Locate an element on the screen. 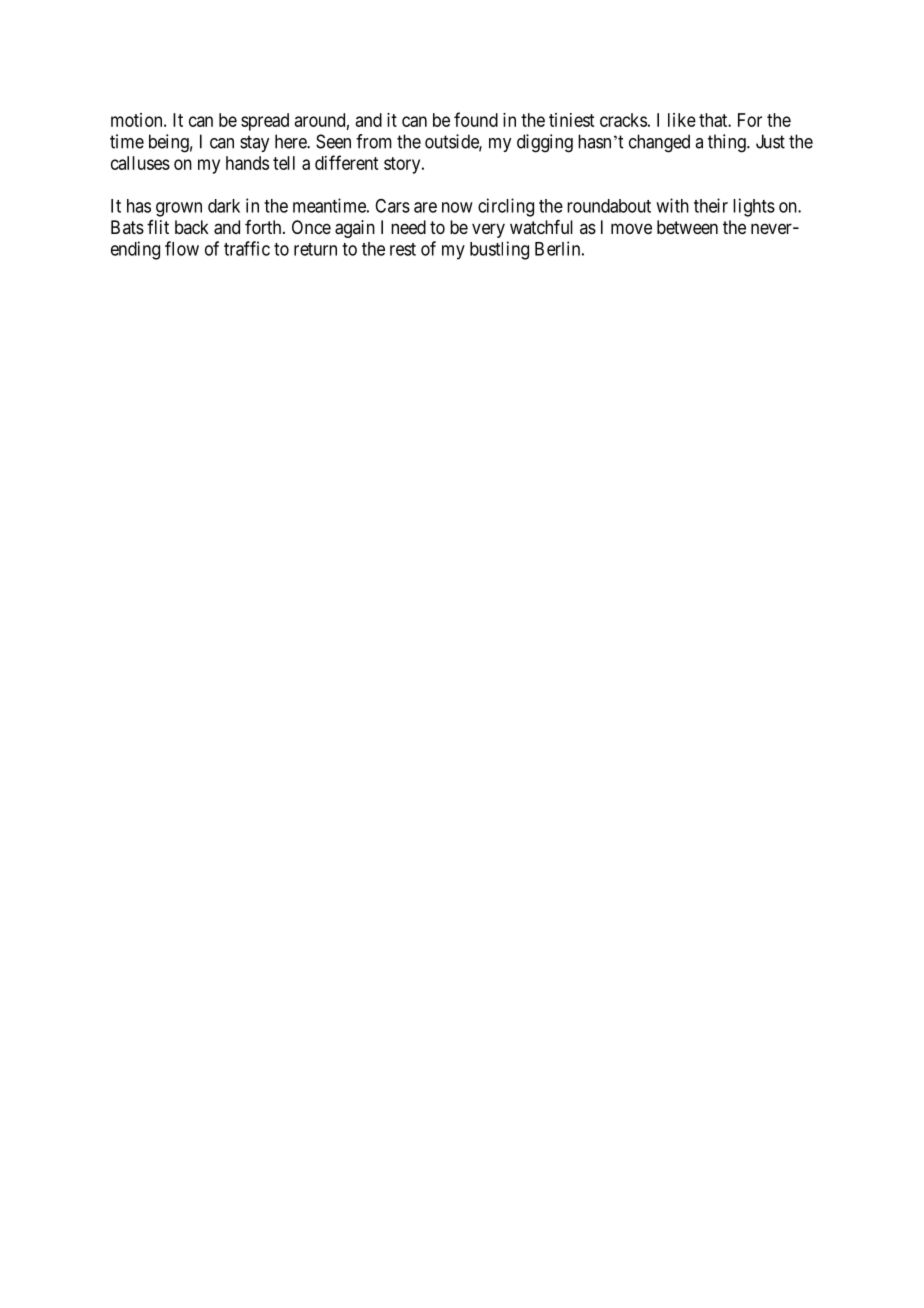 The height and width of the screenshot is (1308, 924). traffic is located at coordinates (247, 248).
